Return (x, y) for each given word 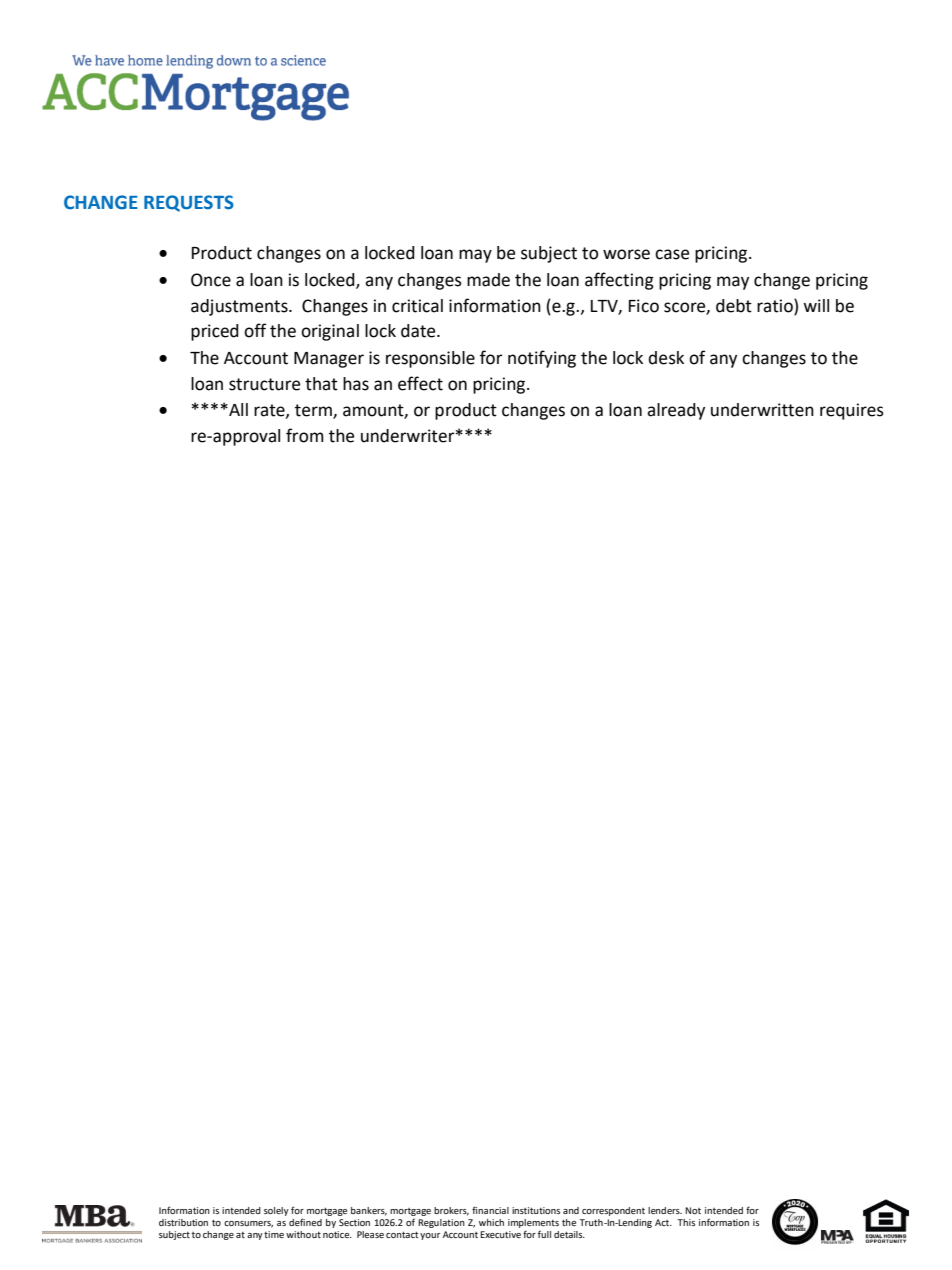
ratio (776, 306)
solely (276, 1211)
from (305, 435)
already (676, 411)
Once (211, 280)
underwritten (762, 410)
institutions (536, 1210)
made (488, 280)
